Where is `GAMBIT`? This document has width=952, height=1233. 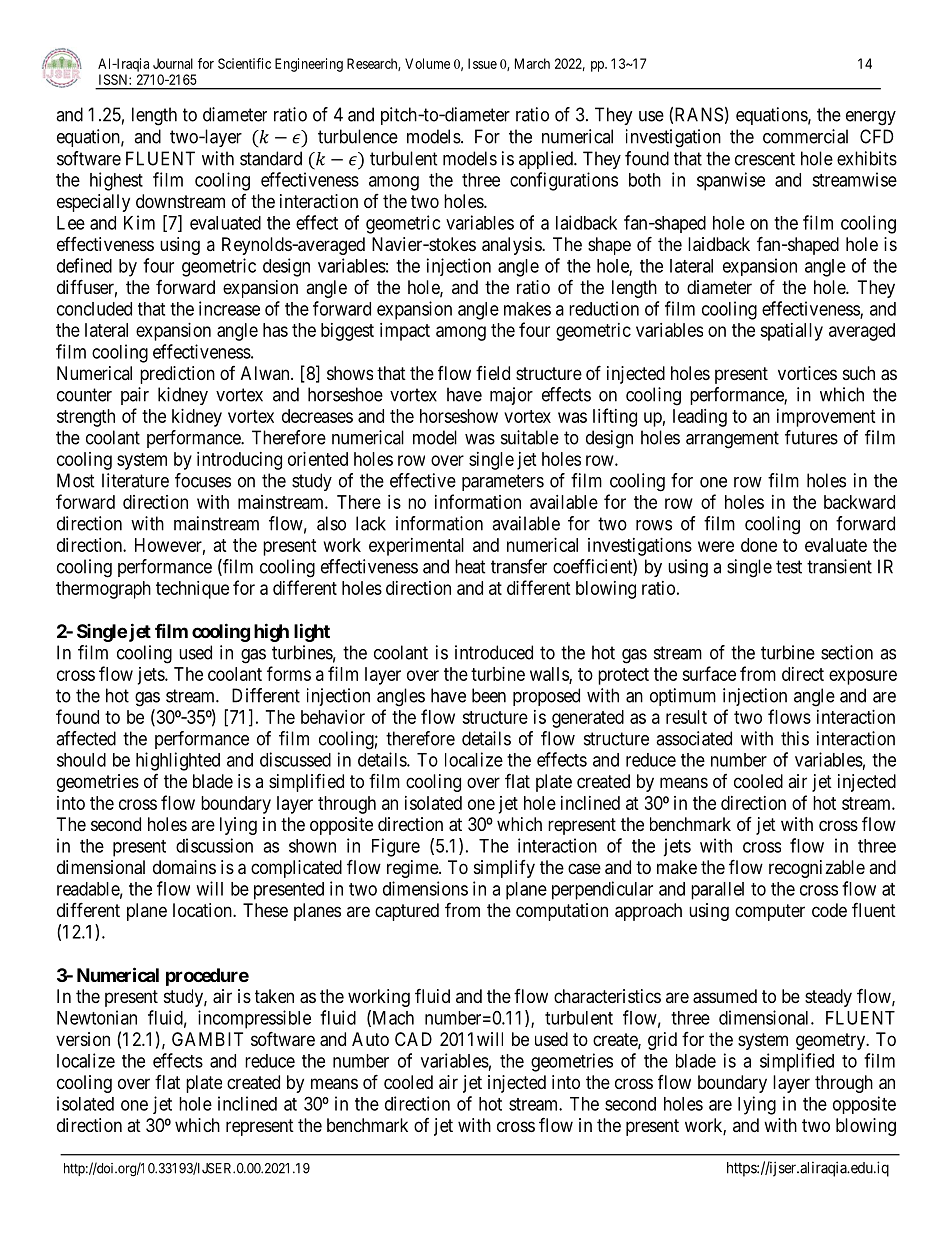
GAMBIT is located at coordinates (207, 1039).
